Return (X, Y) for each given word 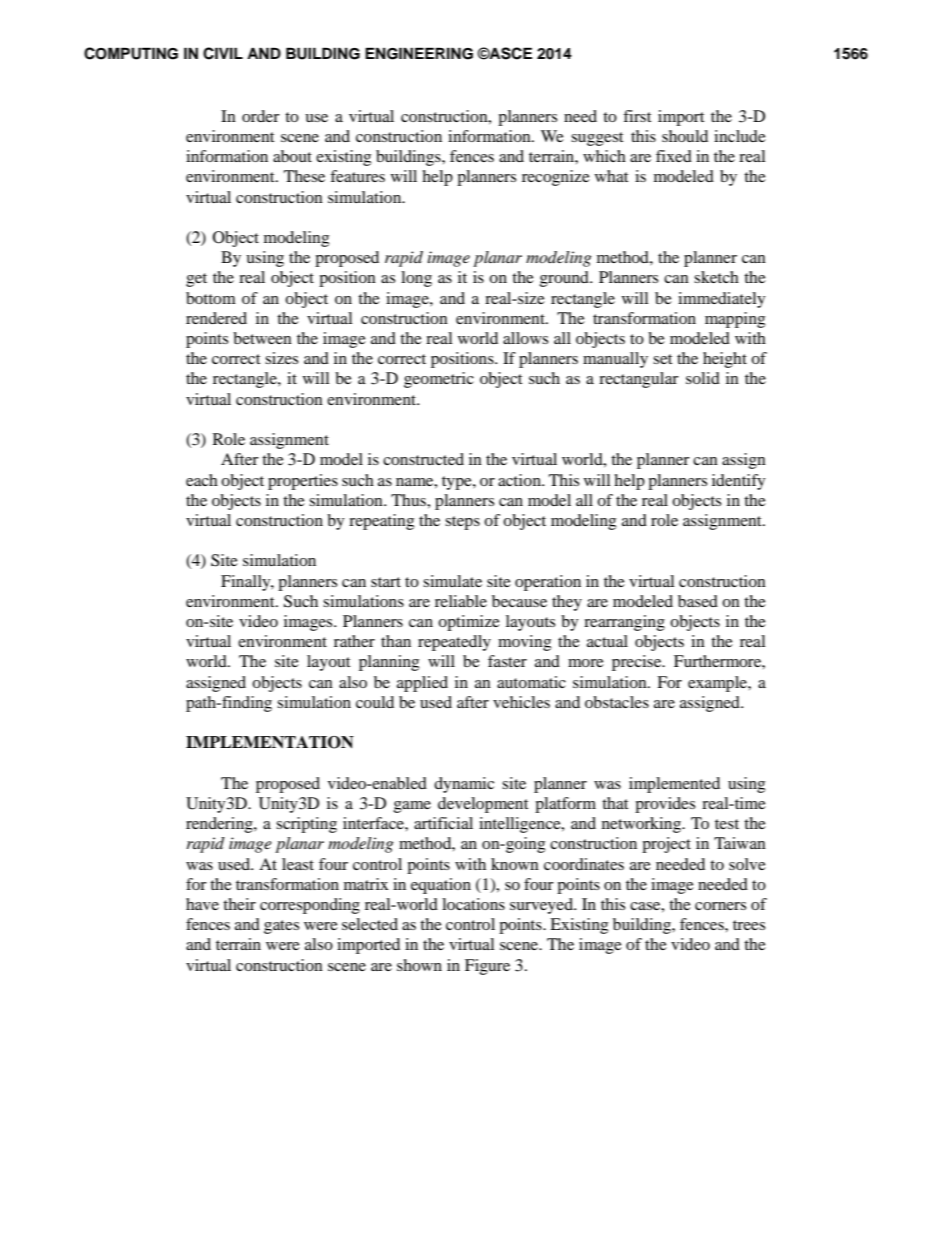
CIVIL (223, 53)
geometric (439, 380)
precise (638, 663)
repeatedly (454, 643)
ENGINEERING (419, 53)
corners (720, 906)
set (662, 359)
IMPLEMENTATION (270, 742)
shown (419, 965)
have (202, 904)
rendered (216, 318)
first (637, 116)
